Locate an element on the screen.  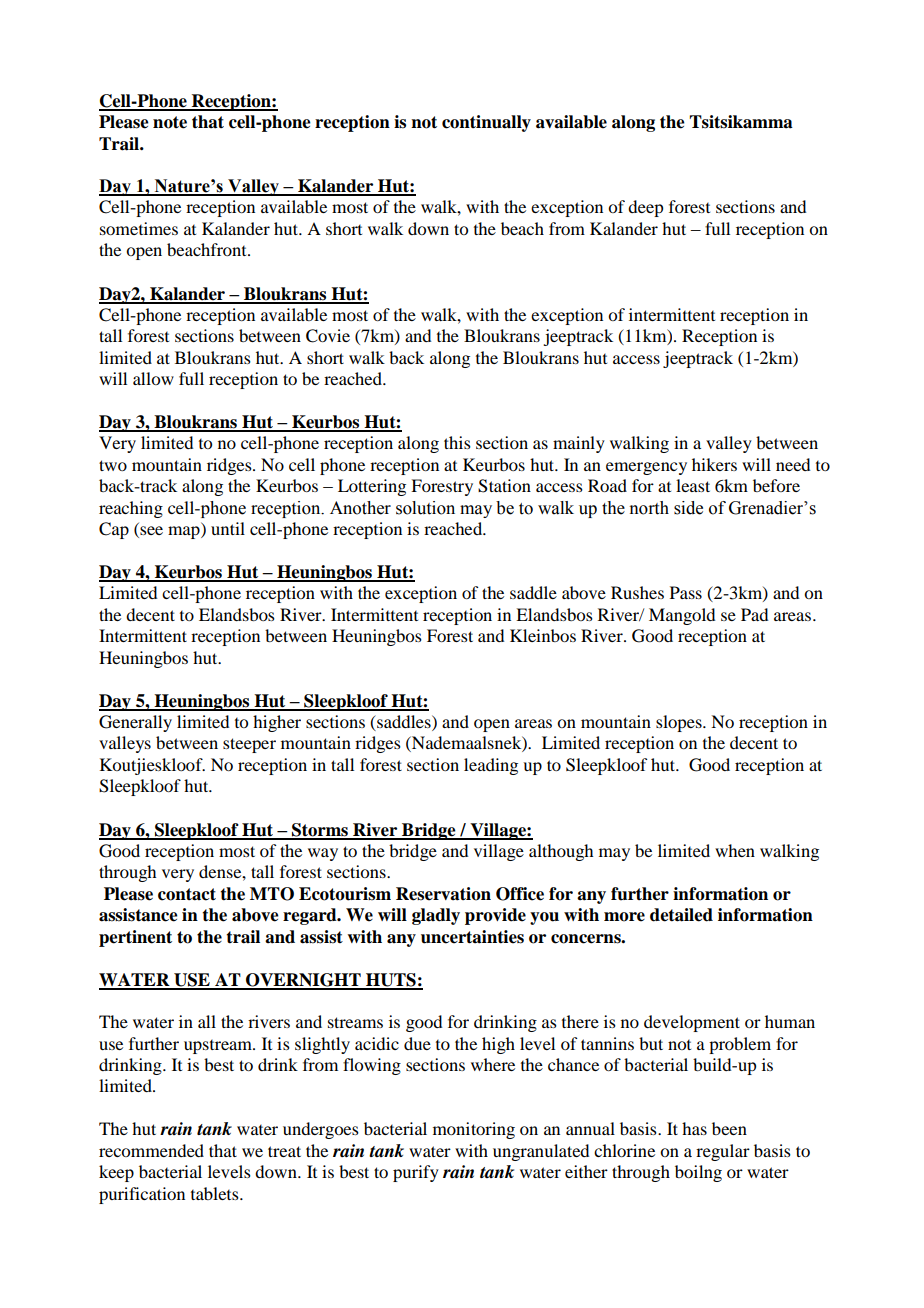
recommended is located at coordinates (151, 1150).
